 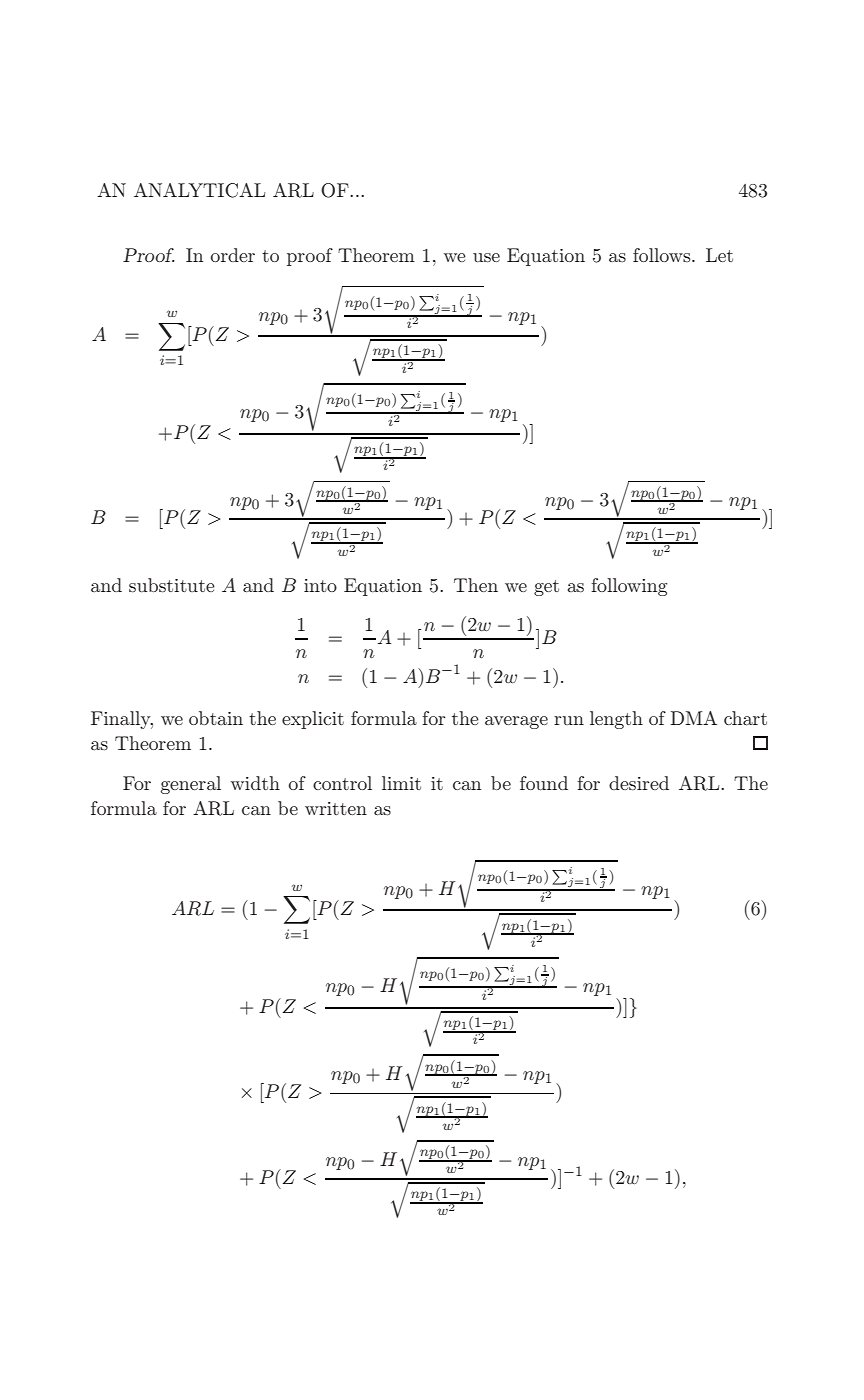 What do you see at coordinates (476, 585) in the screenshot?
I see `Then` at bounding box center [476, 585].
